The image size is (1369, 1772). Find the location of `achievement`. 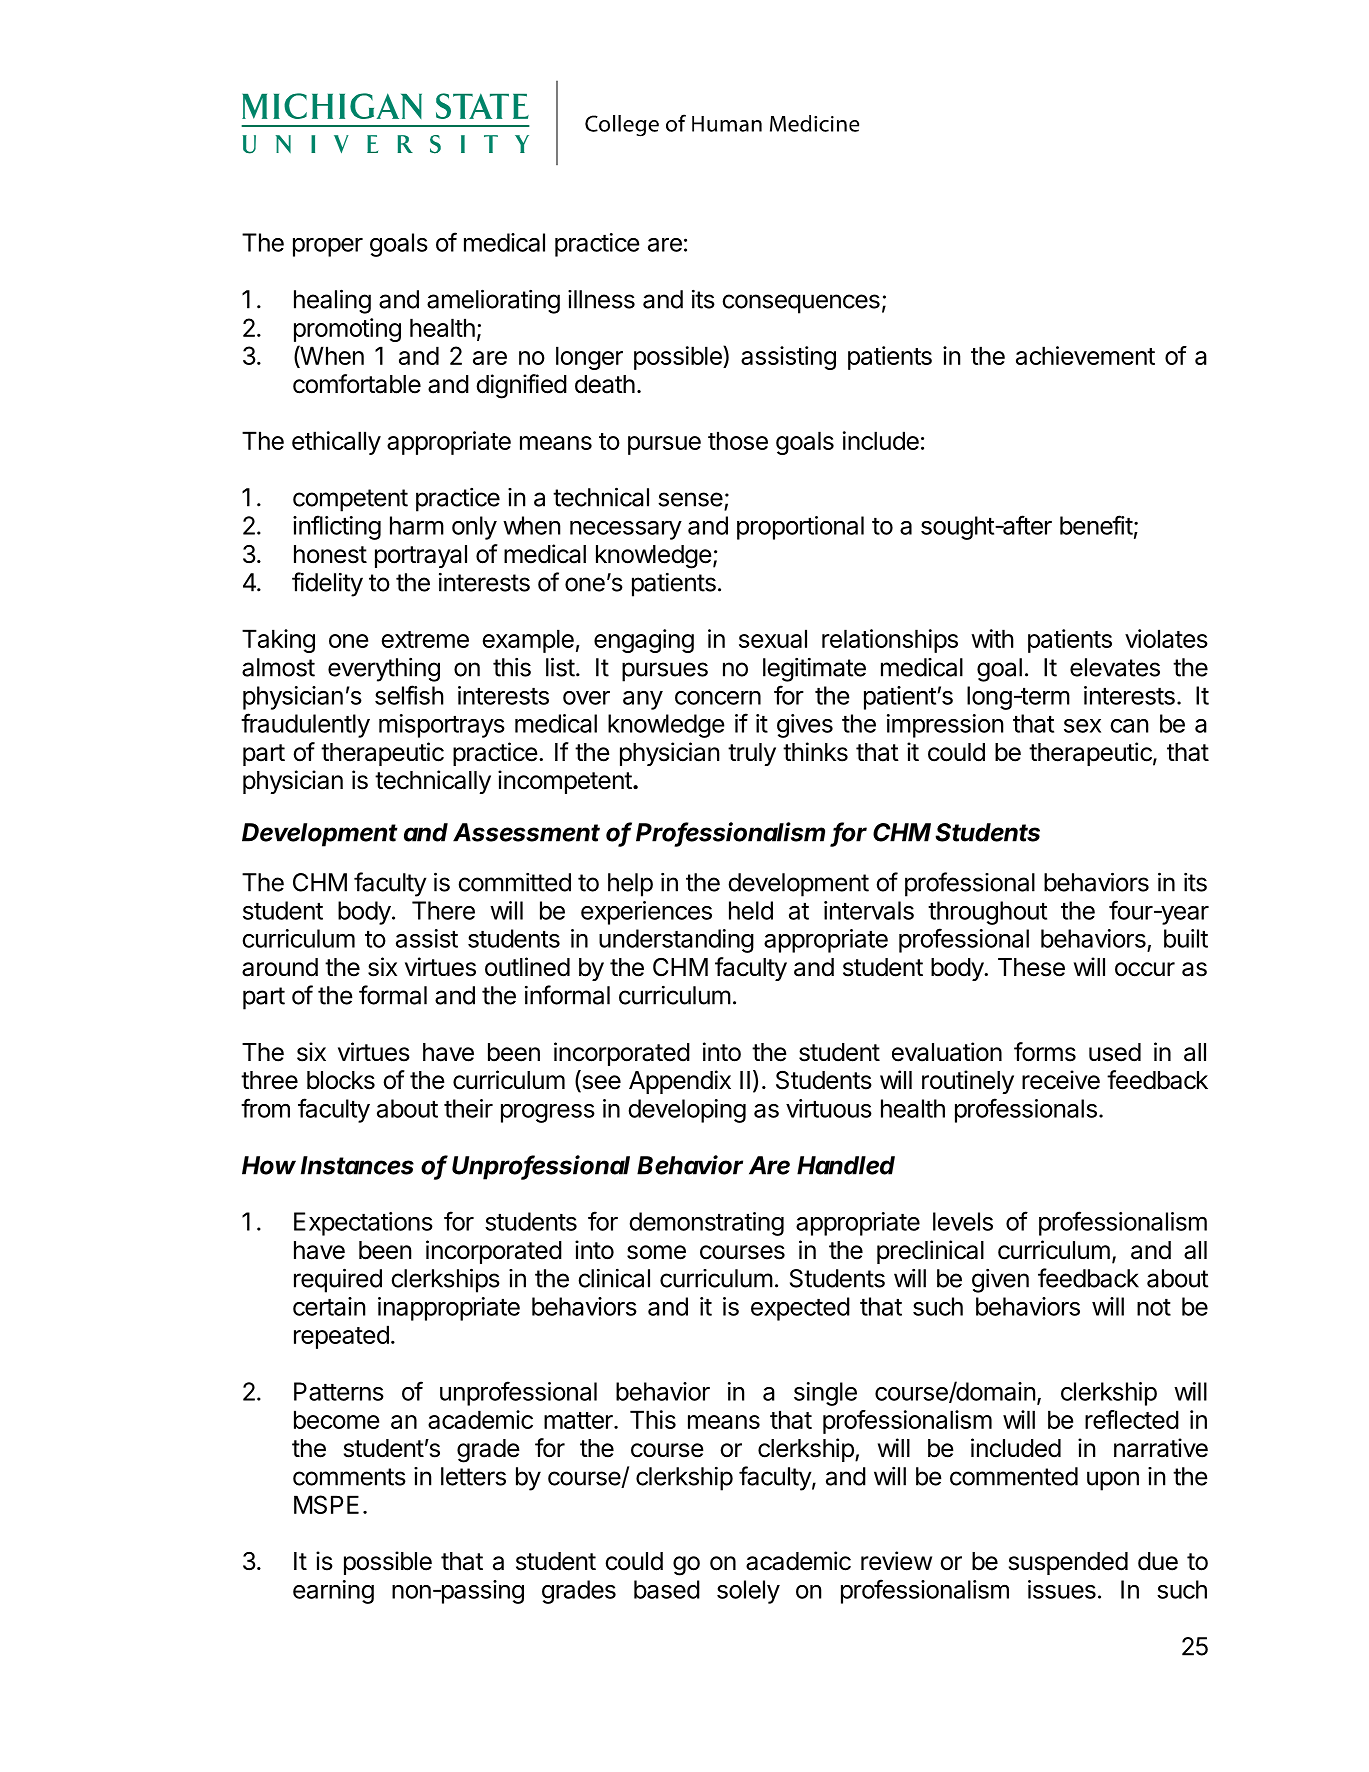

achievement is located at coordinates (1085, 355).
